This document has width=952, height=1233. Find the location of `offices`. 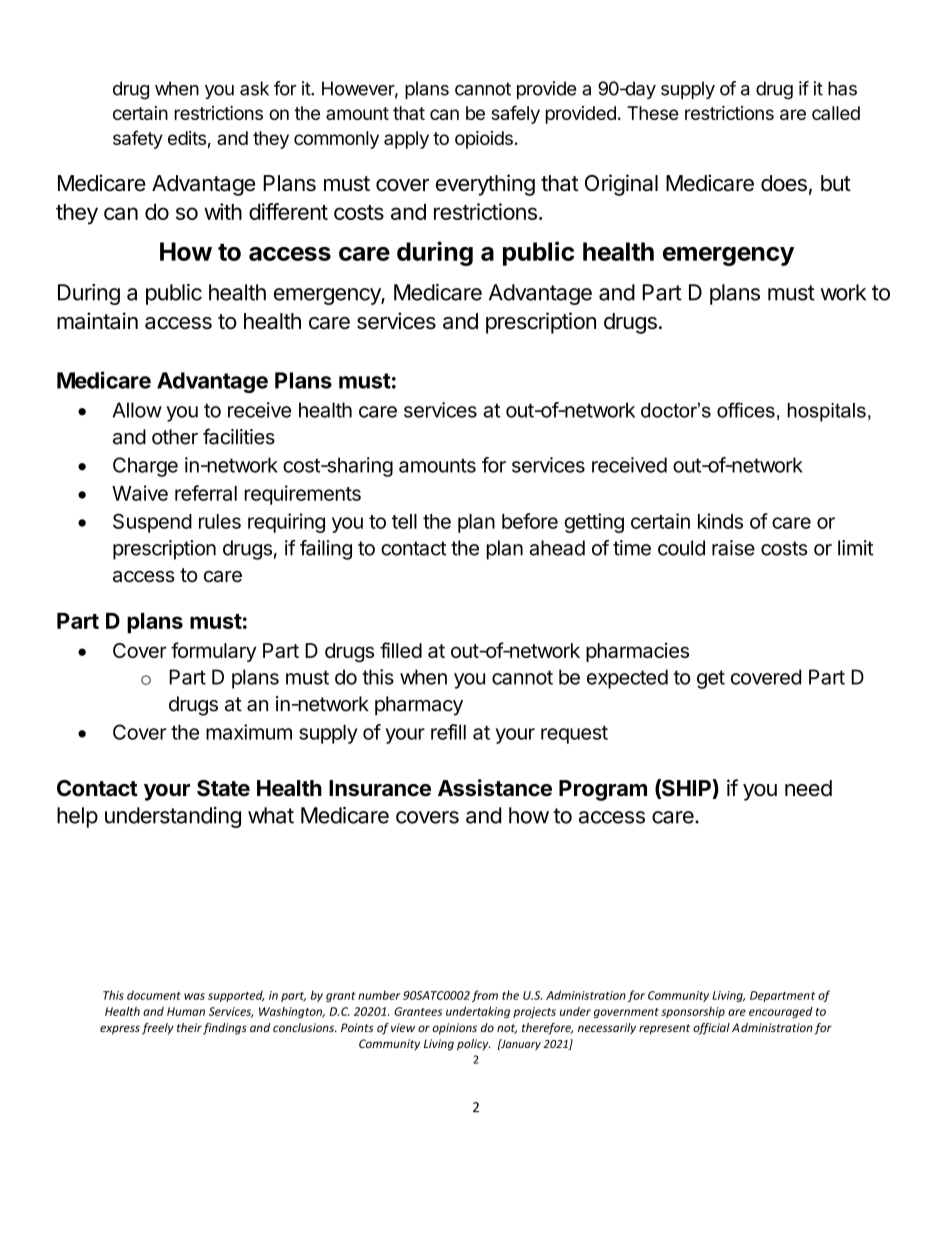

offices is located at coordinates (746, 410).
